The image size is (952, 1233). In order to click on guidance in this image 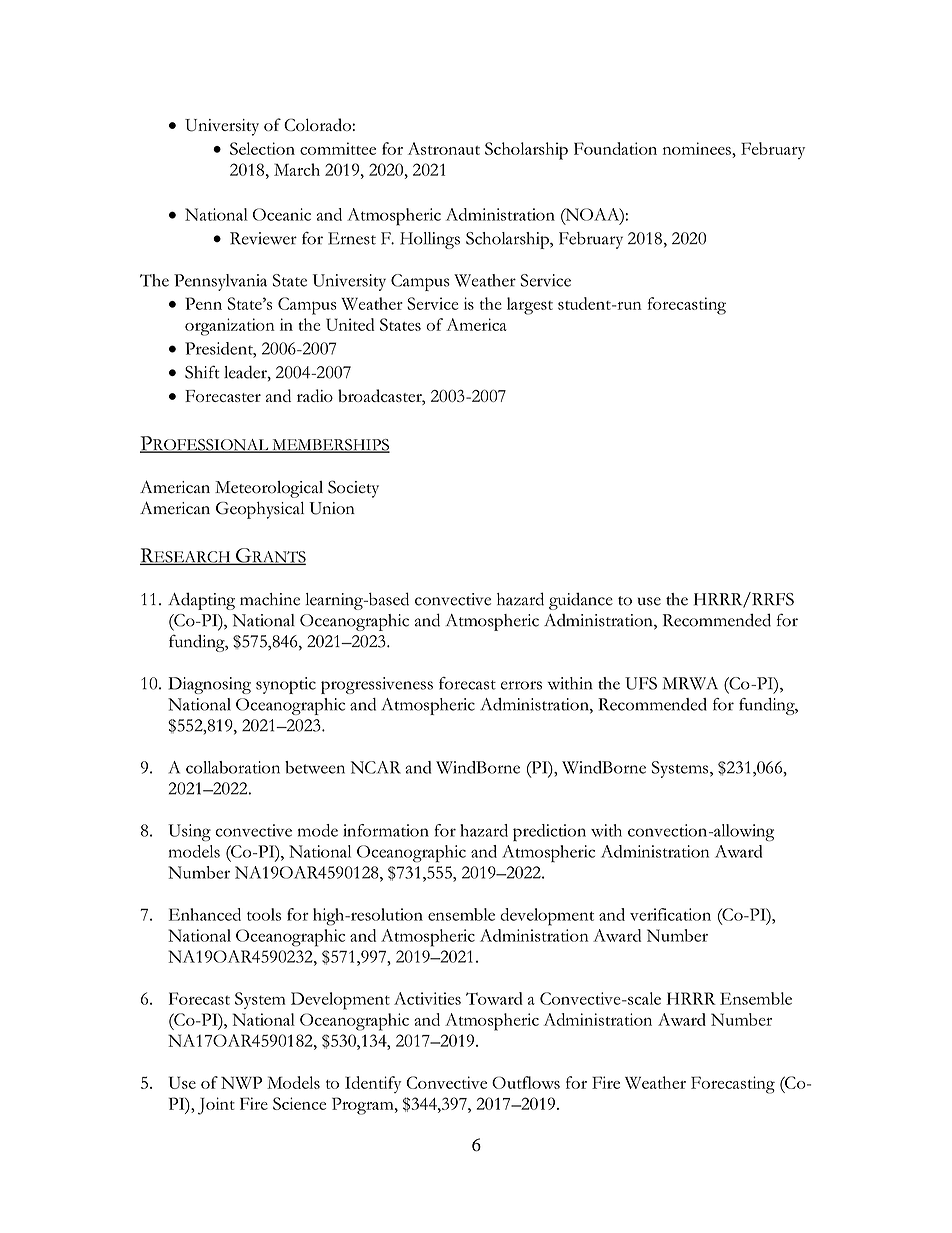, I will do `click(581, 601)`.
